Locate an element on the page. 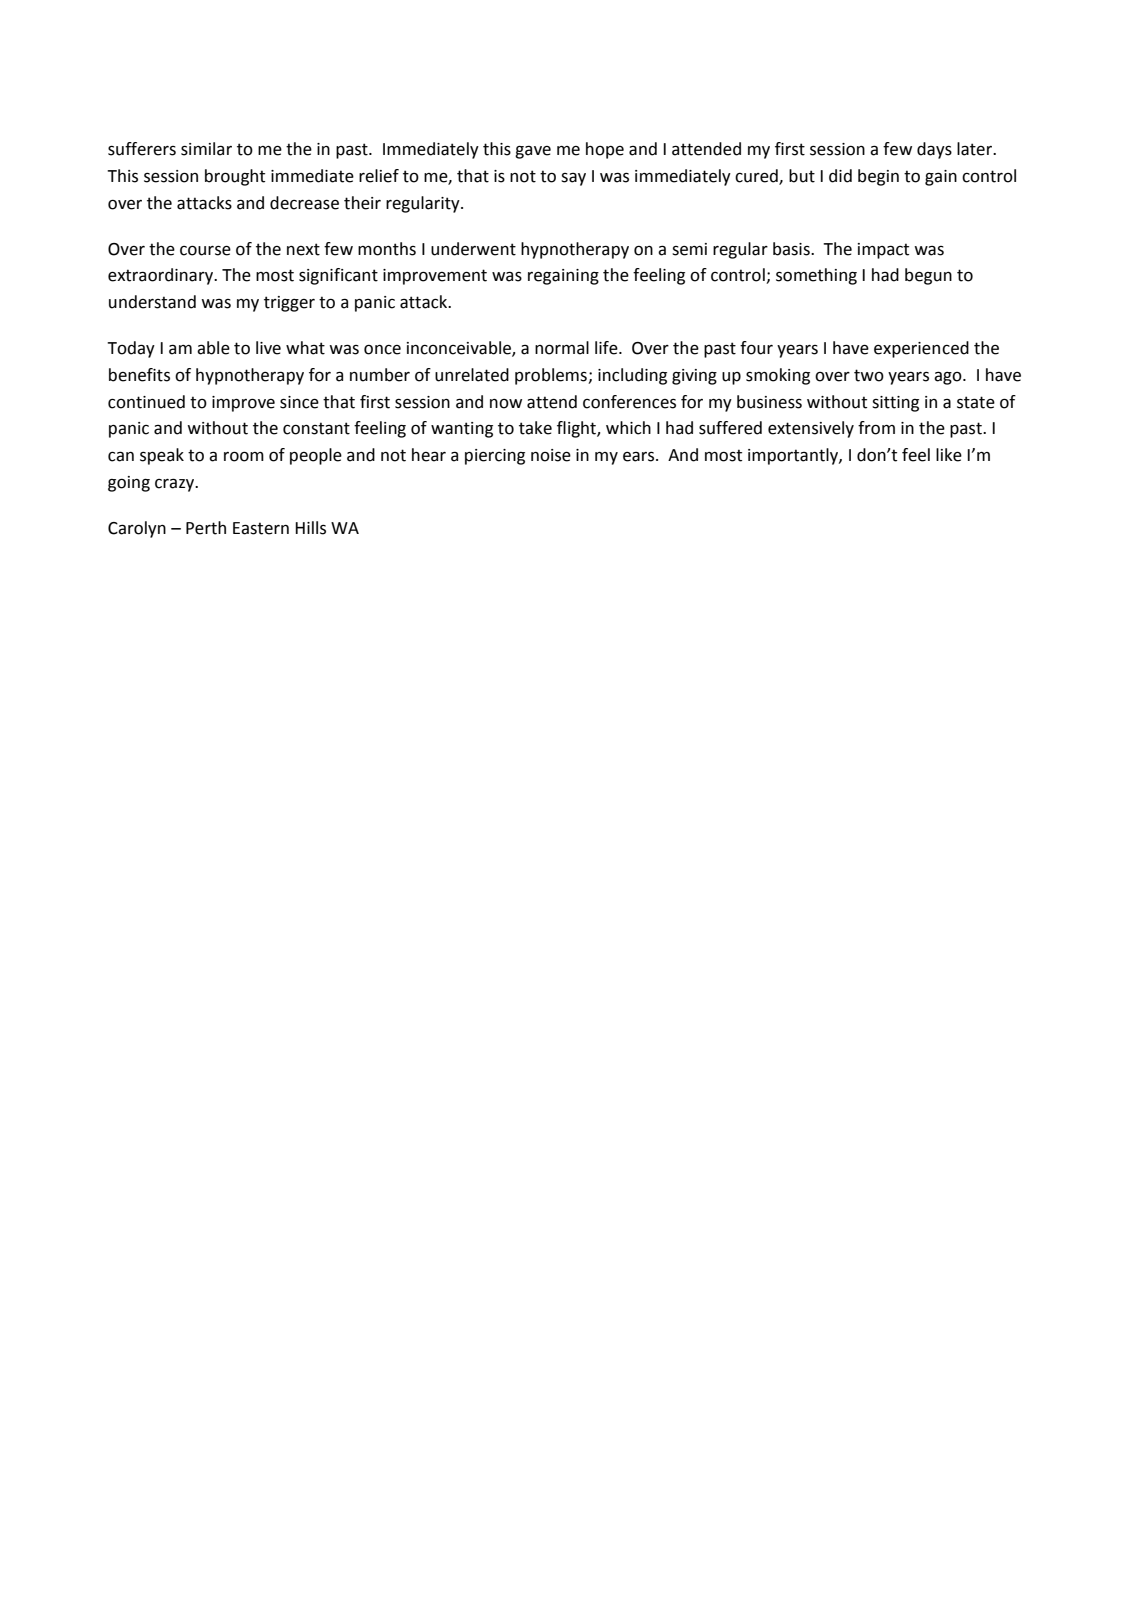  Perth is located at coordinates (206, 528).
